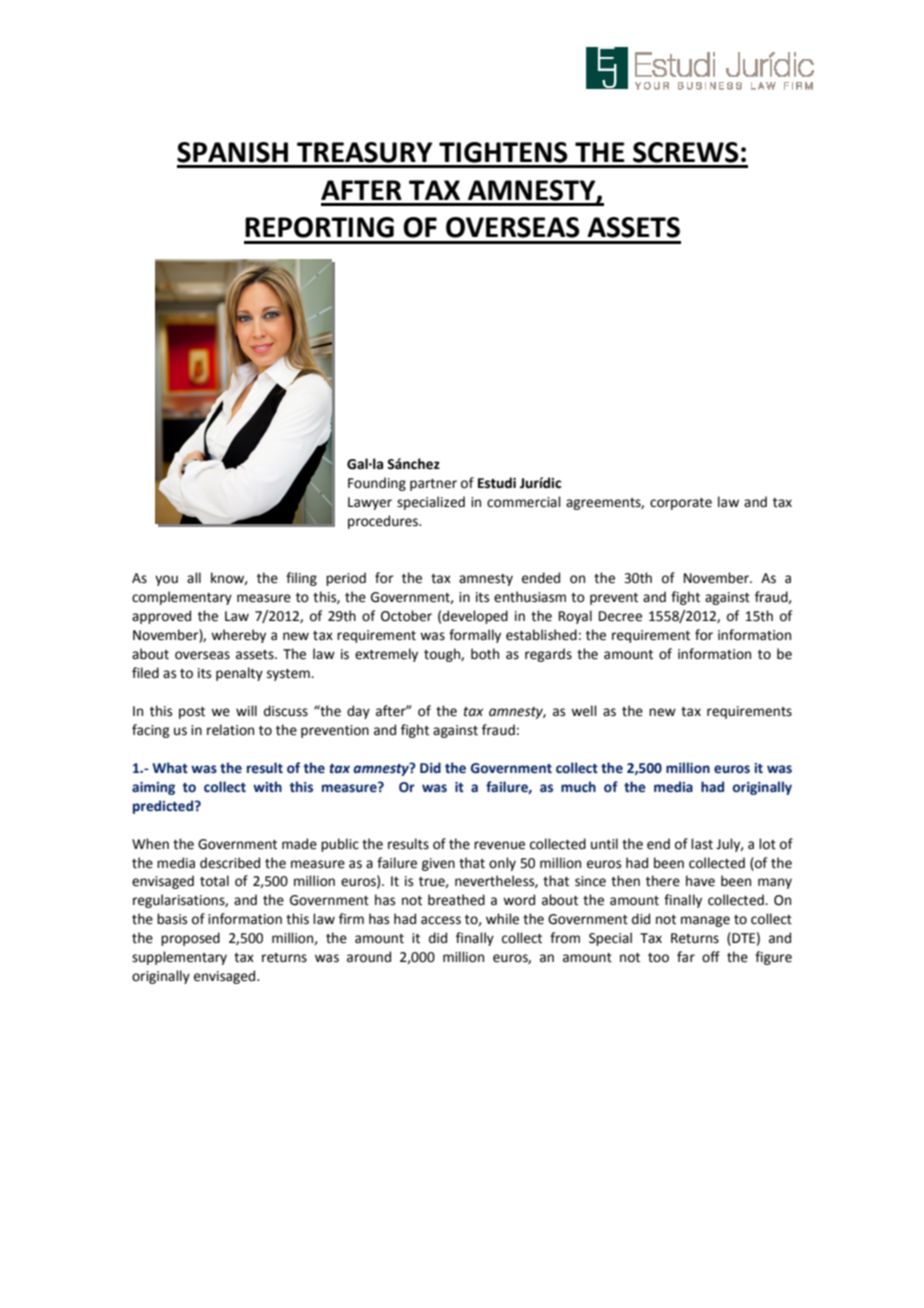  What do you see at coordinates (681, 504) in the image?
I see `corporate` at bounding box center [681, 504].
